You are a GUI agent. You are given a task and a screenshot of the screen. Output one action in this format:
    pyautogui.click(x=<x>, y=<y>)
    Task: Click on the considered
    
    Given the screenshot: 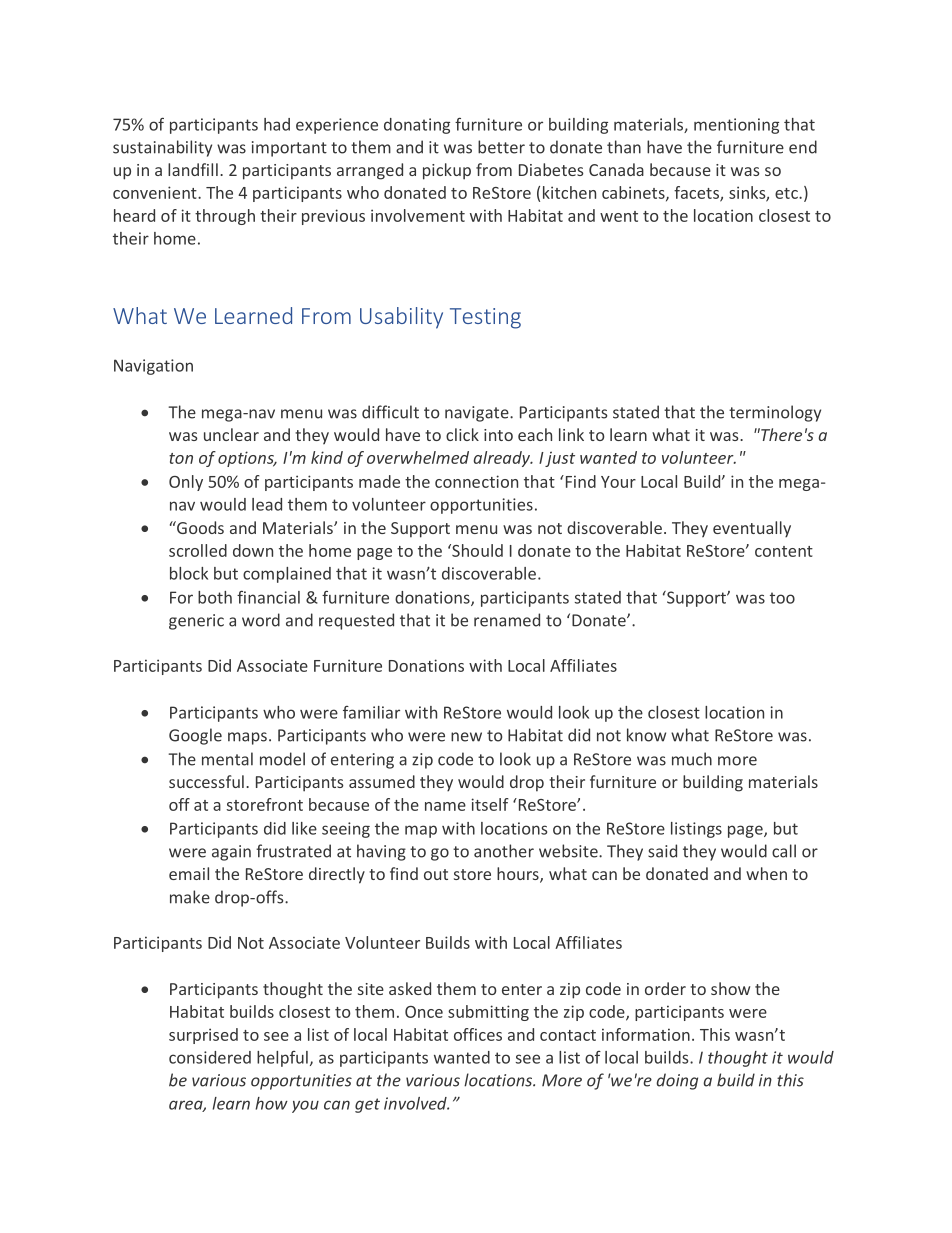 What is the action you would take?
    pyautogui.click(x=210, y=1057)
